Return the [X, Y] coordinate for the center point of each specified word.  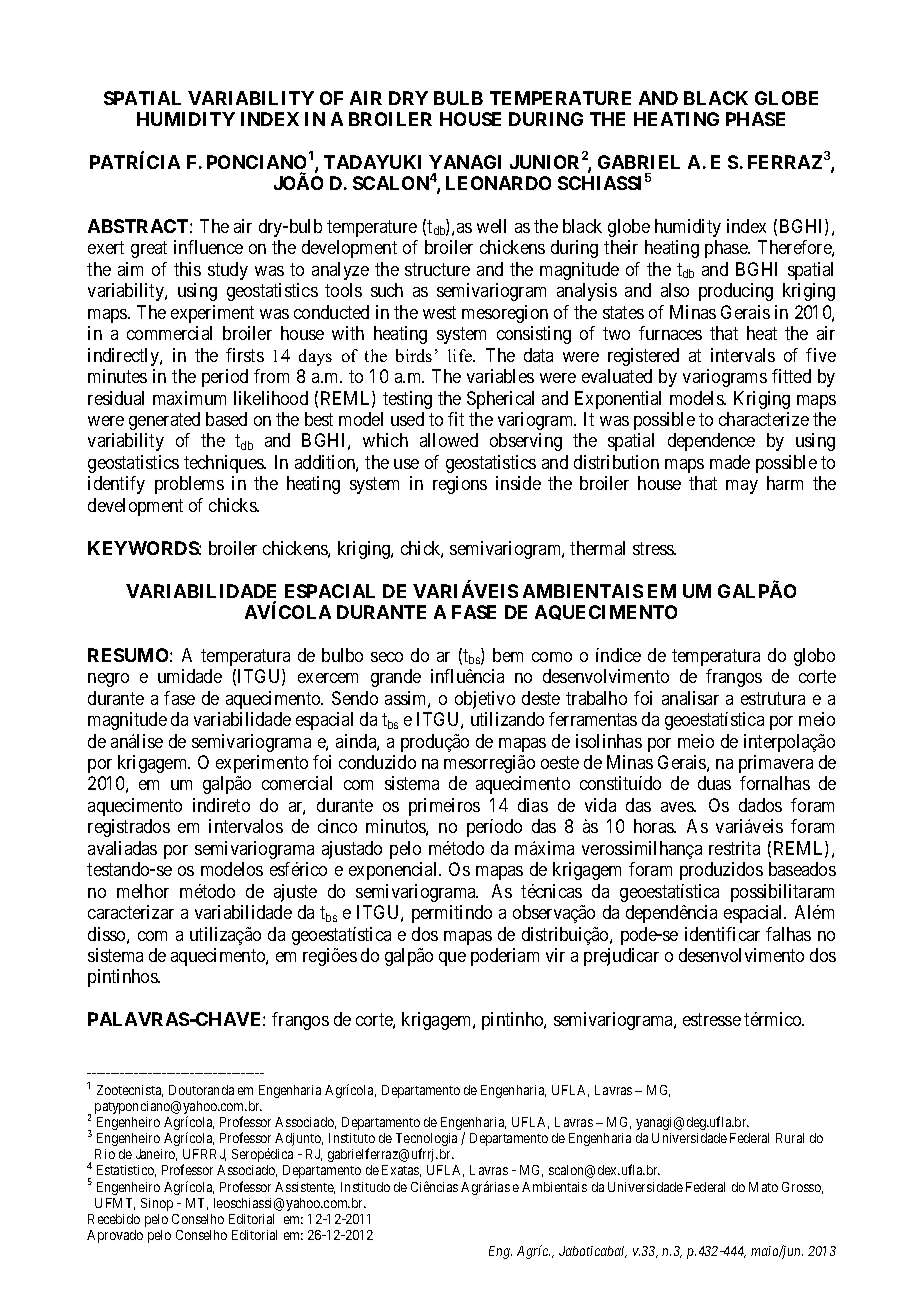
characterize [764, 419]
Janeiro [156, 1155]
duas [714, 783]
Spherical [500, 400]
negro [108, 680]
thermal [597, 548]
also [675, 290]
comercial [297, 783]
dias [533, 805]
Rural [790, 1138]
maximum [189, 398]
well [491, 226]
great [149, 250]
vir [555, 955]
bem [508, 655]
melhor [143, 891]
